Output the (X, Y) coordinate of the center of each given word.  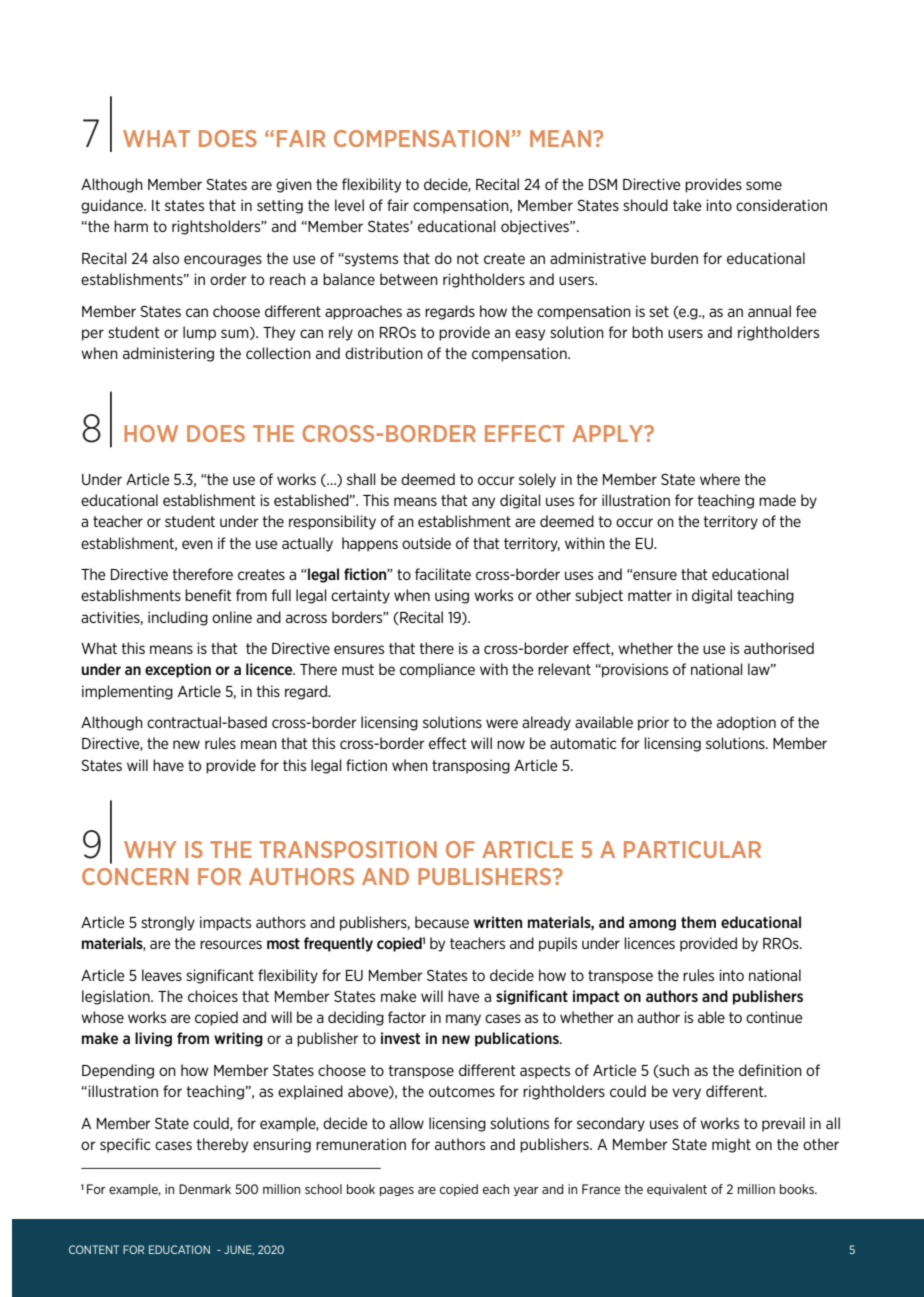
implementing (127, 692)
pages (397, 1191)
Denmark (205, 1189)
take (687, 205)
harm (131, 226)
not (468, 258)
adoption (746, 723)
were (502, 723)
